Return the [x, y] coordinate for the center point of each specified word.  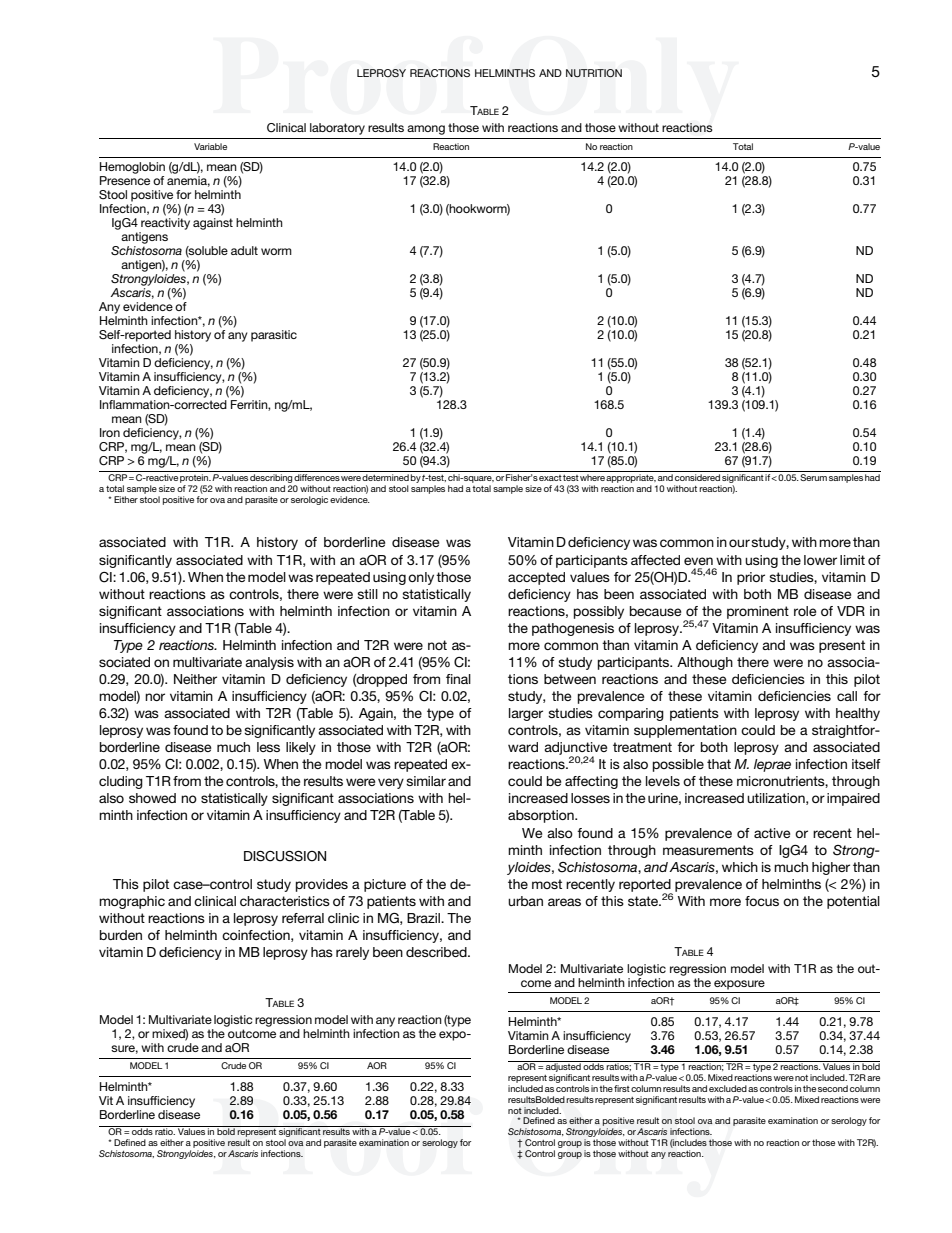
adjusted [563, 1066]
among [426, 130]
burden [121, 935]
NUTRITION [594, 73]
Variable [210, 146]
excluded [728, 1088]
